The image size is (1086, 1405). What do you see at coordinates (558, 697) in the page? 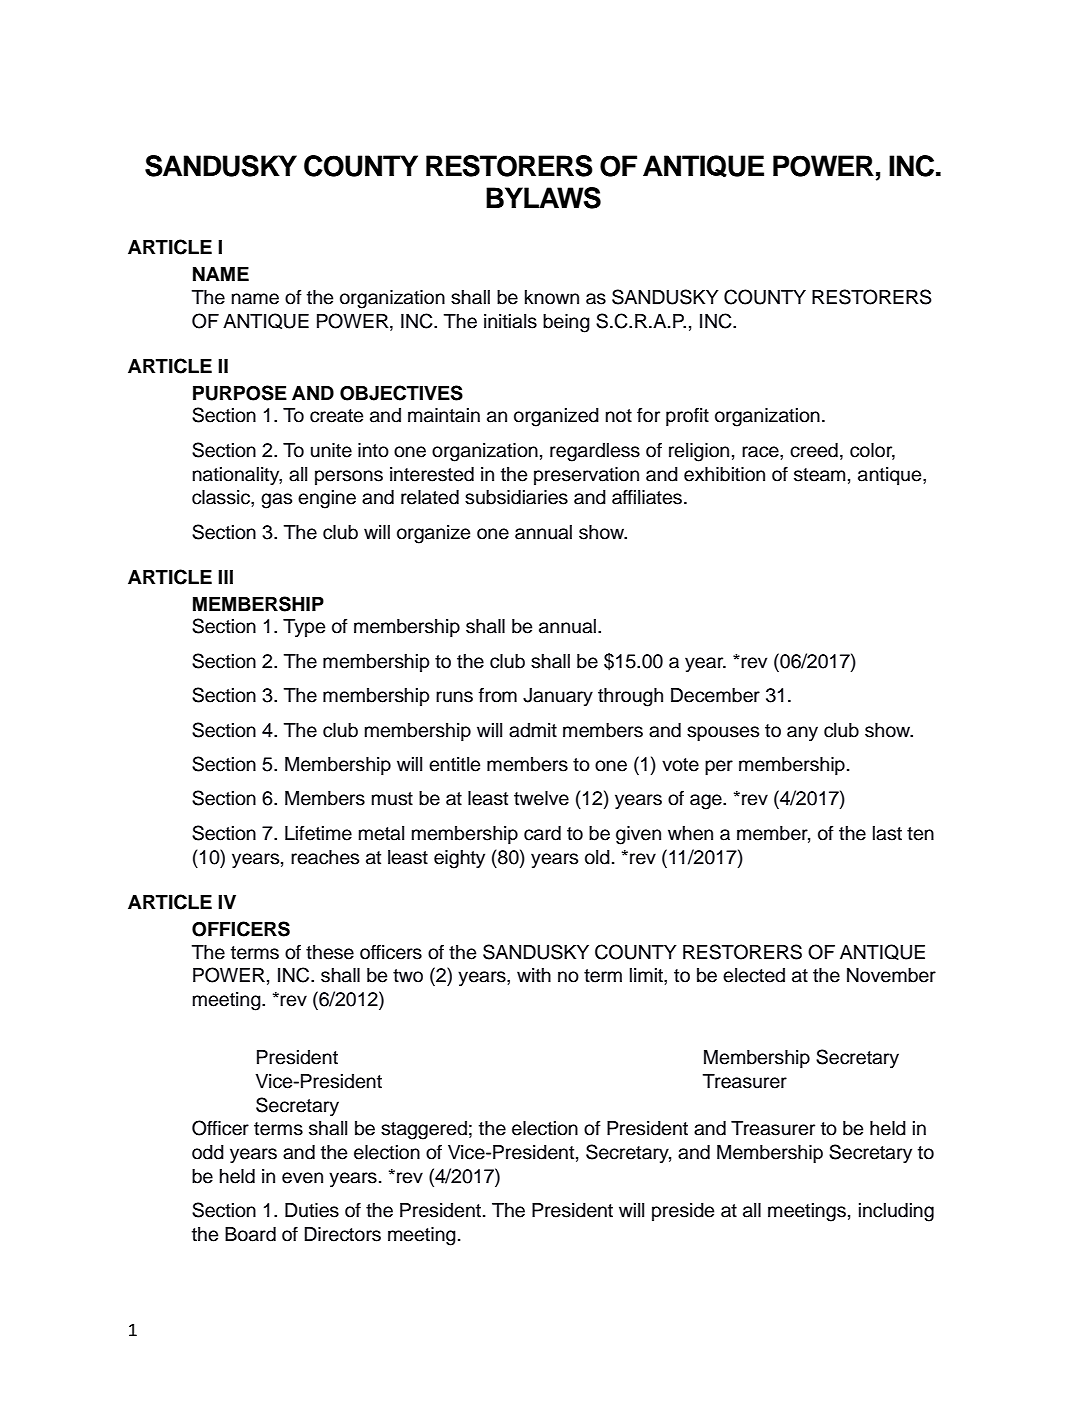
I see `January` at bounding box center [558, 697].
